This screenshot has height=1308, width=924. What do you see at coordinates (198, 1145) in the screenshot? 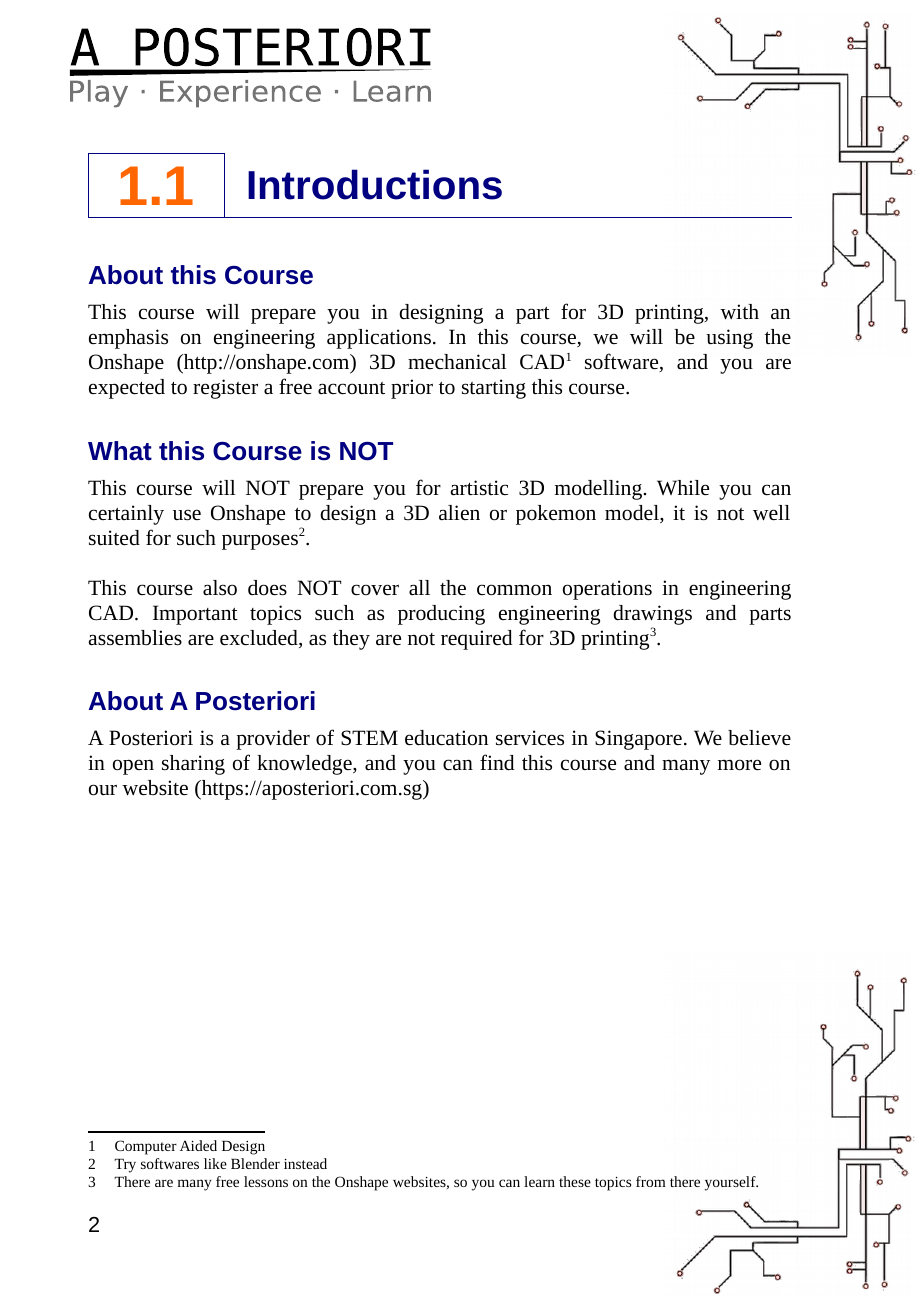
I see `Aided` at bounding box center [198, 1145].
